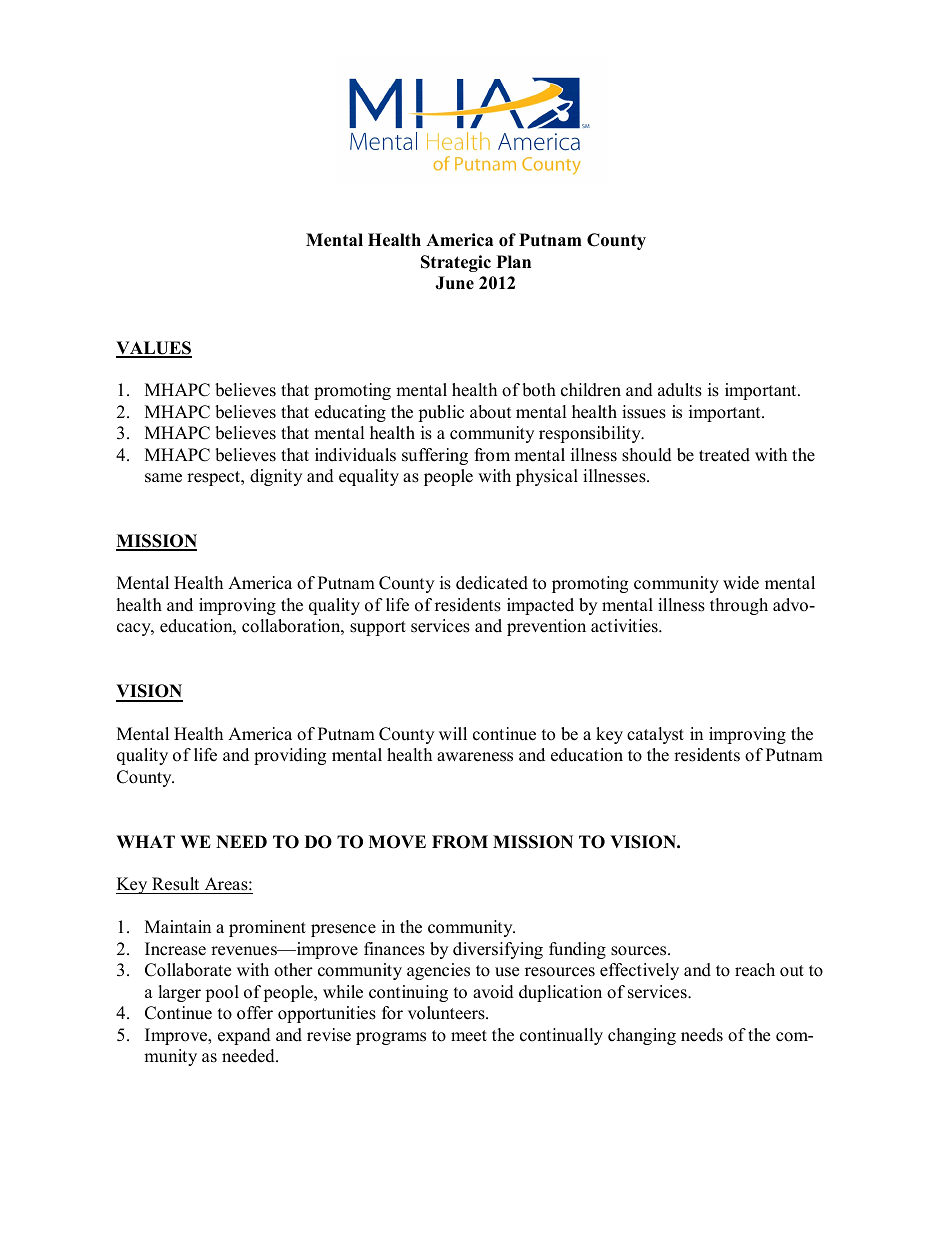 This screenshot has width=952, height=1233. Describe the element at coordinates (741, 583) in the screenshot. I see `wide` at that location.
